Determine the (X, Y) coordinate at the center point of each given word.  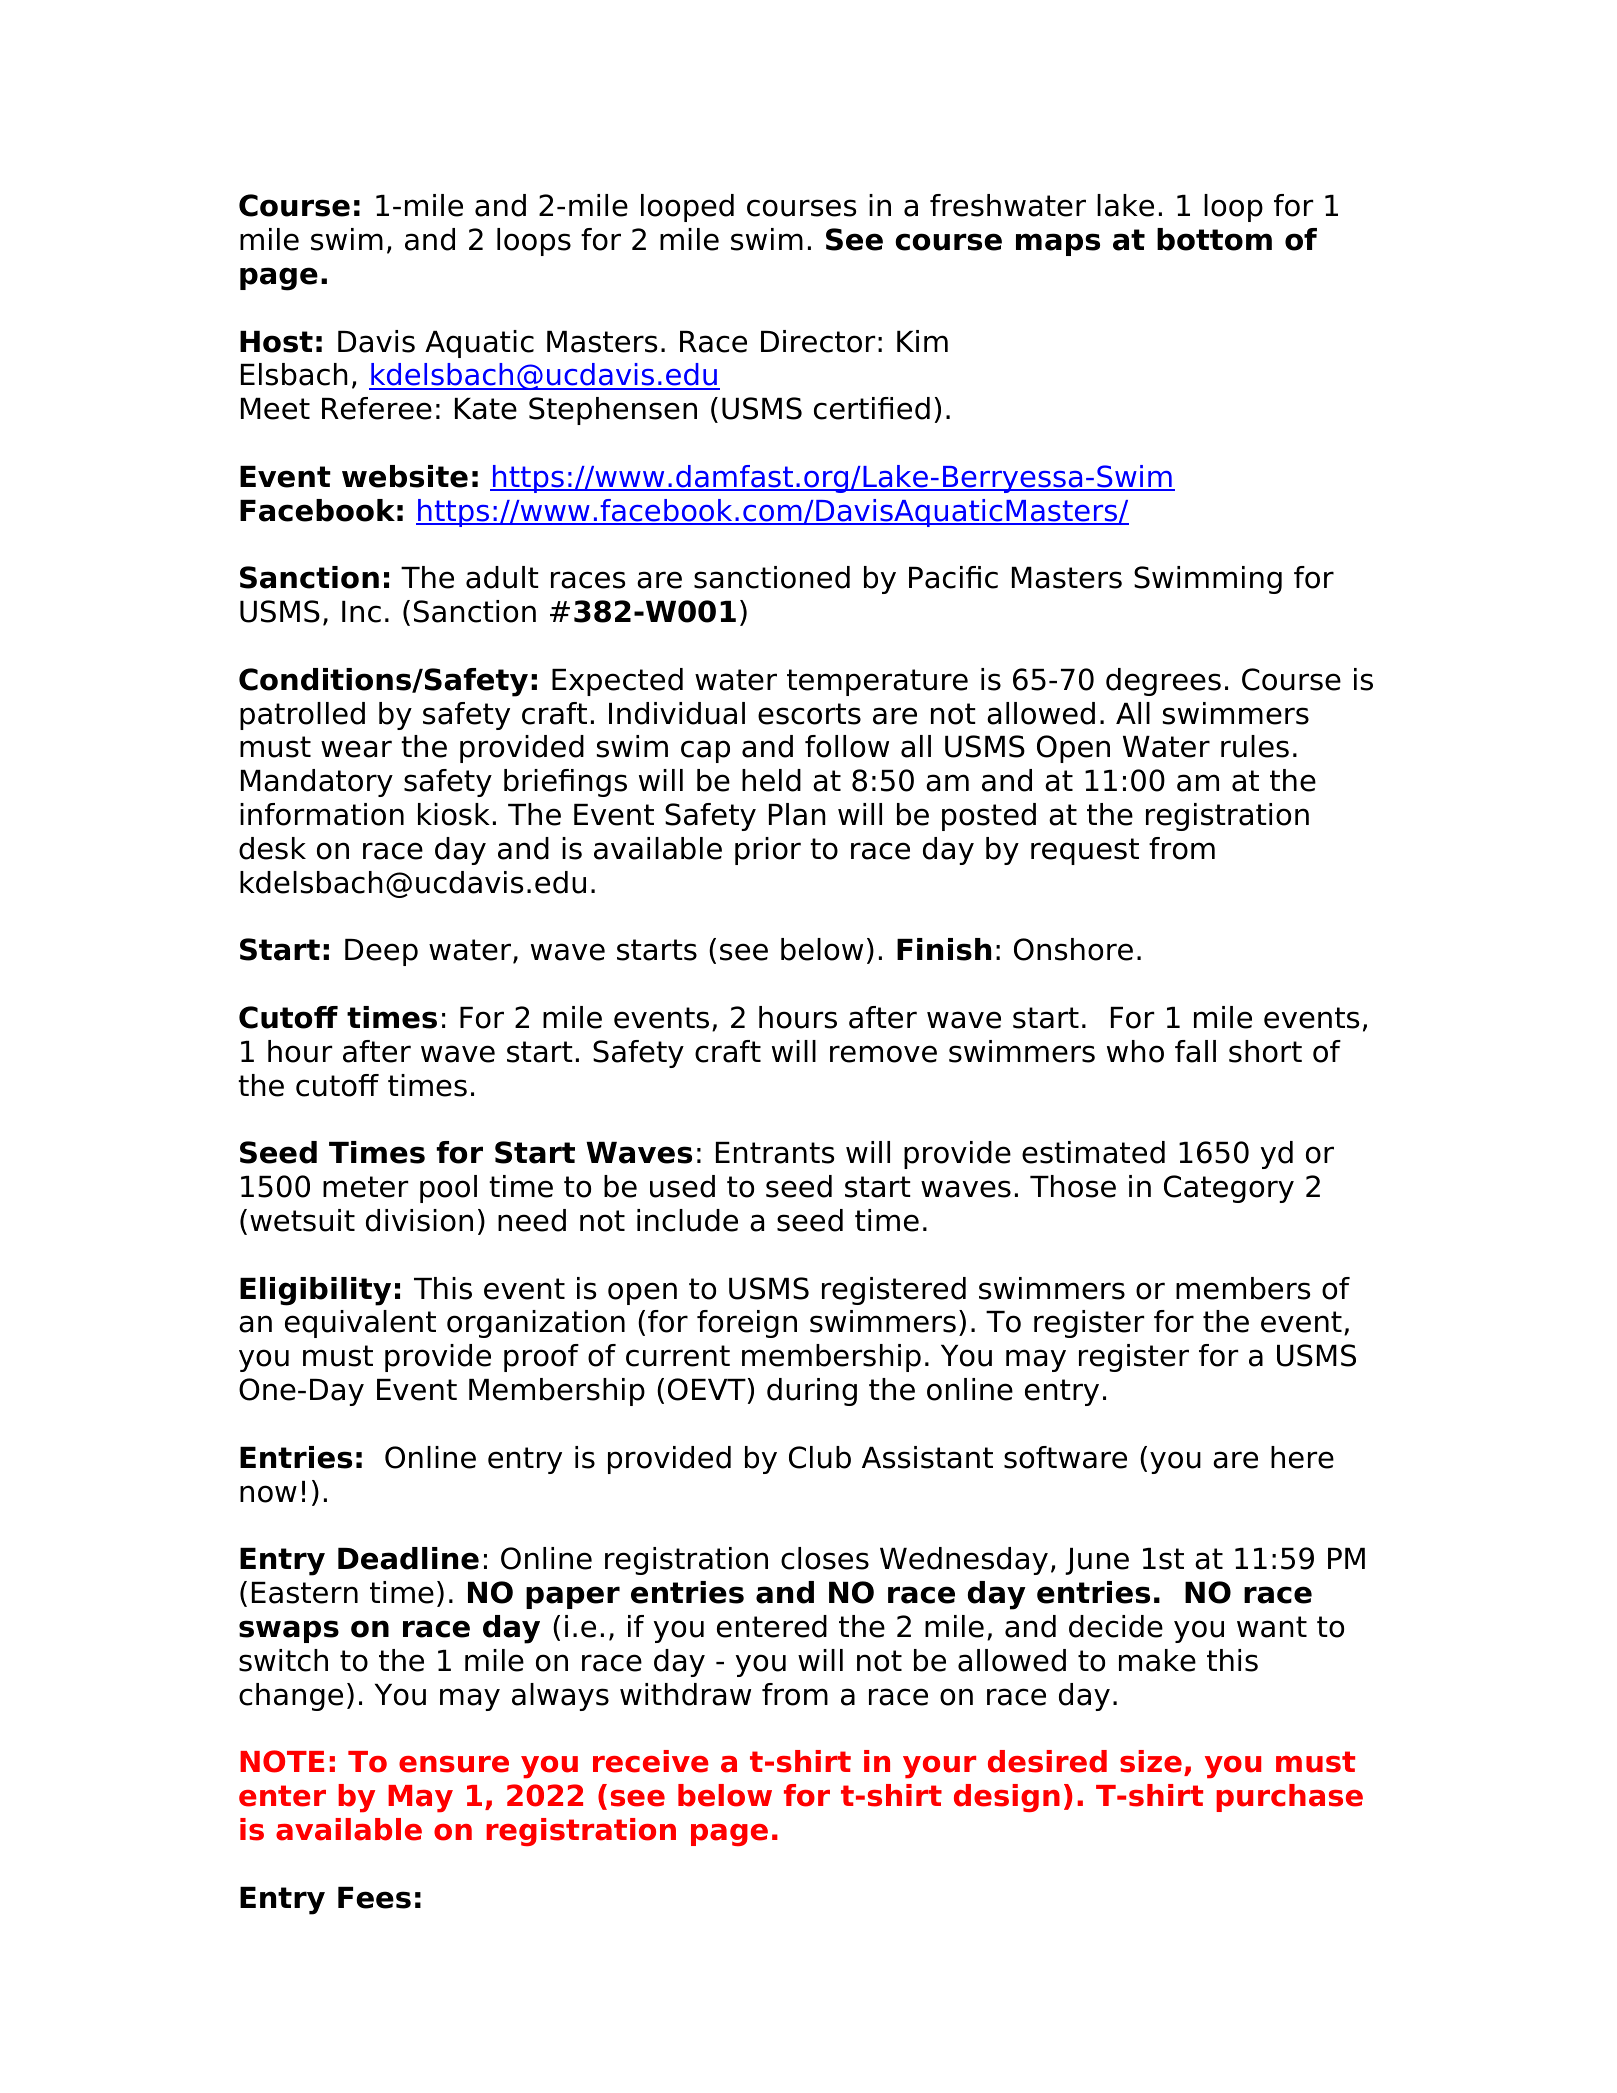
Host (276, 342)
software (1065, 1457)
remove (883, 1054)
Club (820, 1457)
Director (818, 341)
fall (1195, 1051)
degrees (1163, 682)
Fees (374, 1898)
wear (356, 749)
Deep (381, 952)
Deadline (408, 1558)
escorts (809, 714)
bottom (1214, 239)
